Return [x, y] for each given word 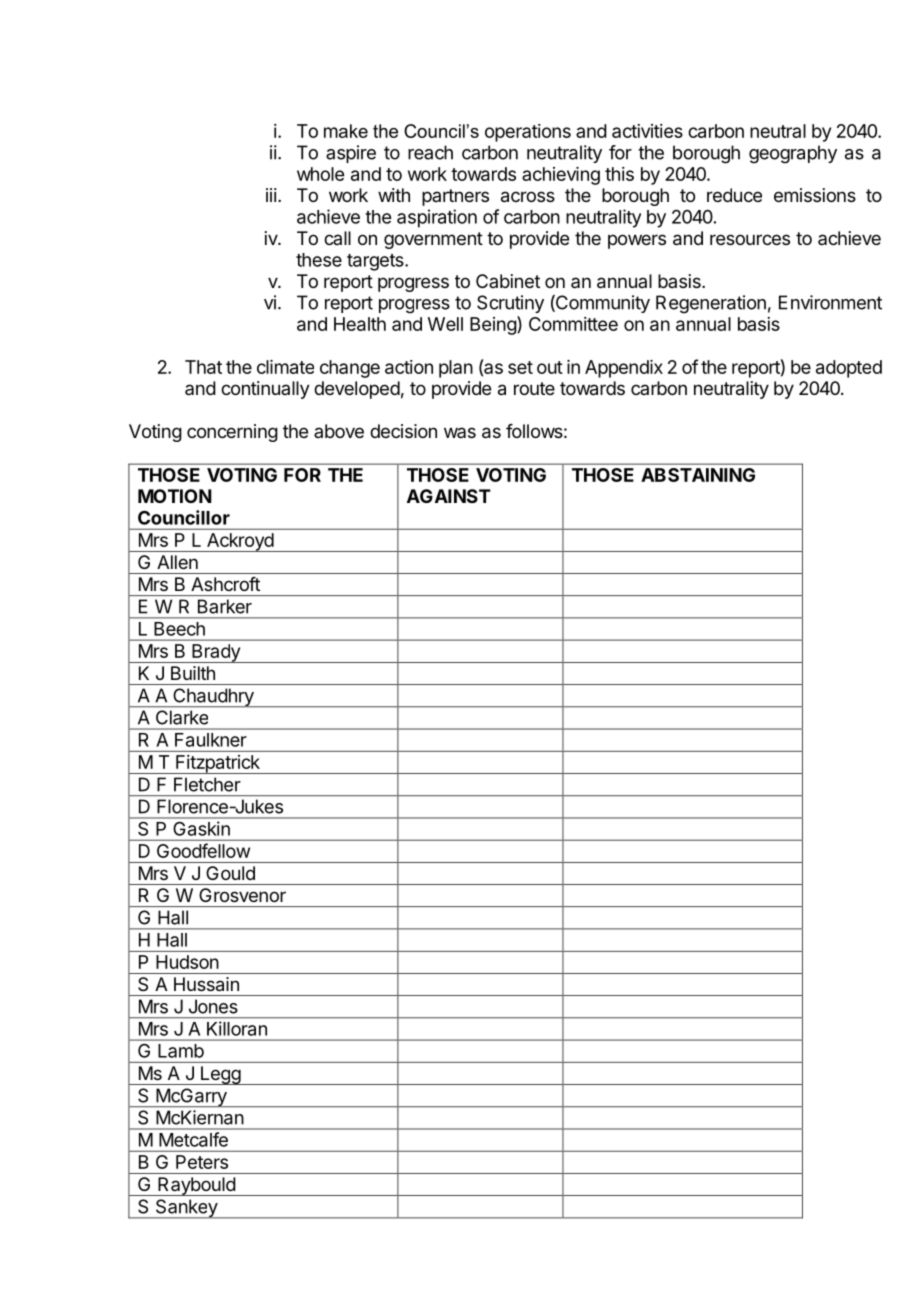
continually [265, 390]
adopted [849, 369]
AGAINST [449, 496]
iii [271, 195]
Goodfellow [203, 850]
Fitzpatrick [218, 764]
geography [793, 154]
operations [528, 133]
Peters [202, 1162]
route [534, 388]
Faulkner [211, 740]
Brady [216, 653]
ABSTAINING [698, 475]
